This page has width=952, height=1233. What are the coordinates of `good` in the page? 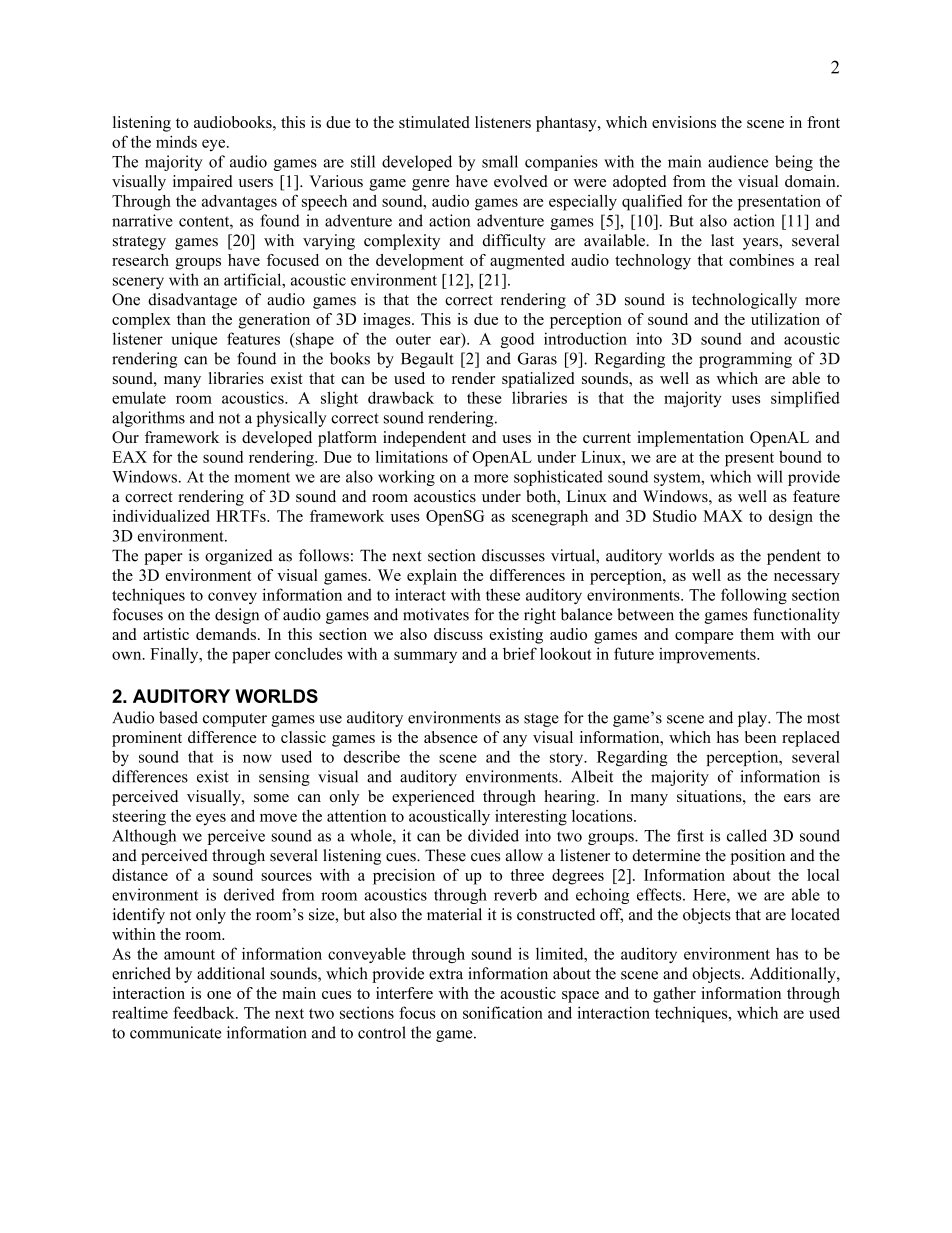 It's located at (517, 340).
